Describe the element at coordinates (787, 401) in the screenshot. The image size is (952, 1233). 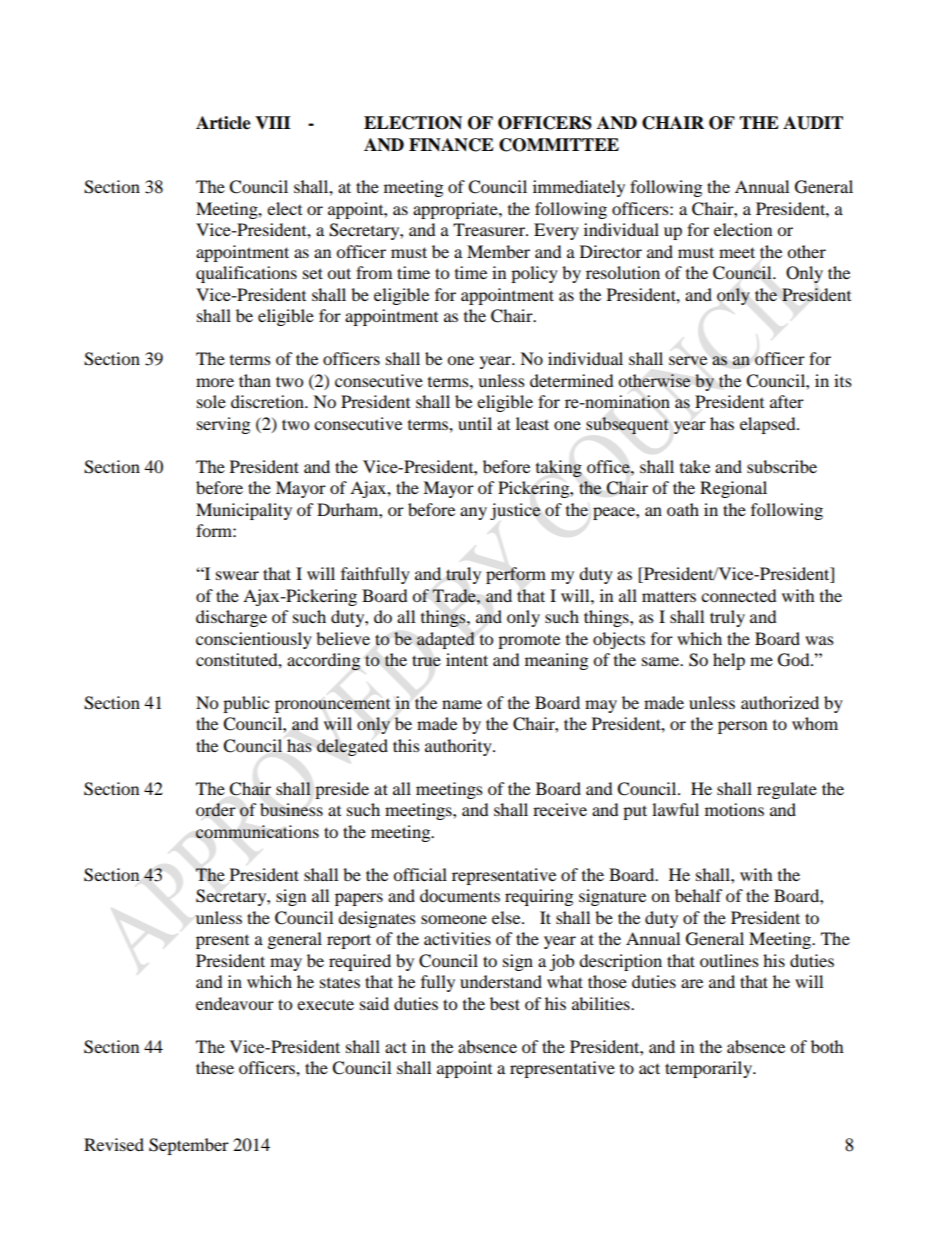
I see `after` at that location.
